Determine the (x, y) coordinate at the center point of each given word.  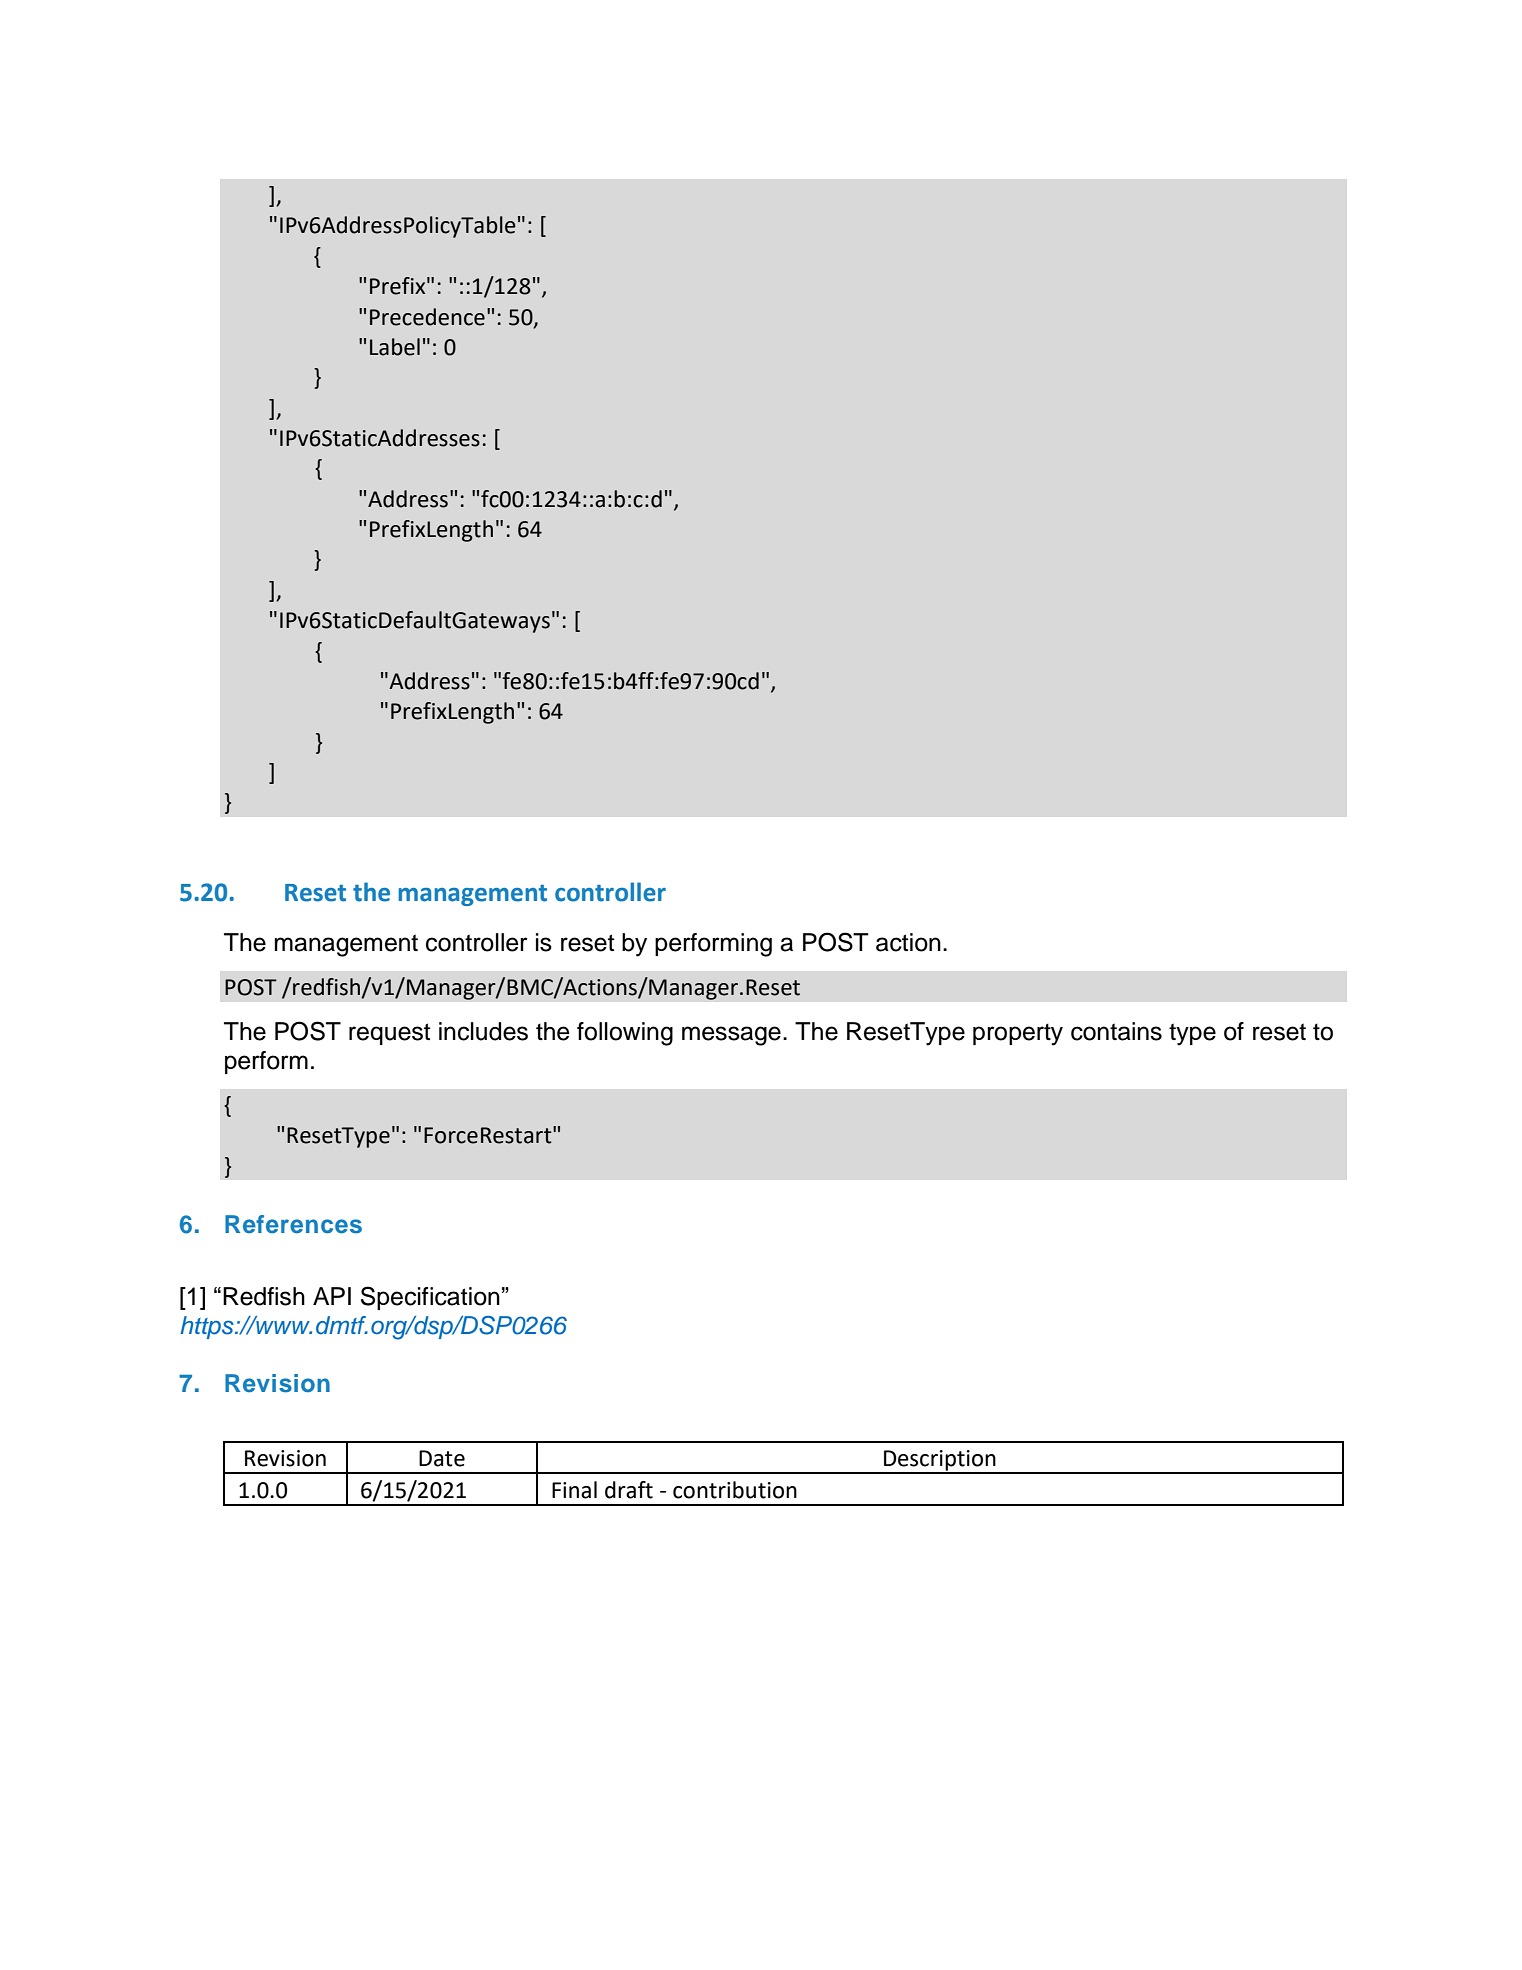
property (1018, 1035)
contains (1116, 1031)
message (731, 1036)
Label (395, 347)
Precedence (427, 317)
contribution (735, 1490)
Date (442, 1458)
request (389, 1034)
